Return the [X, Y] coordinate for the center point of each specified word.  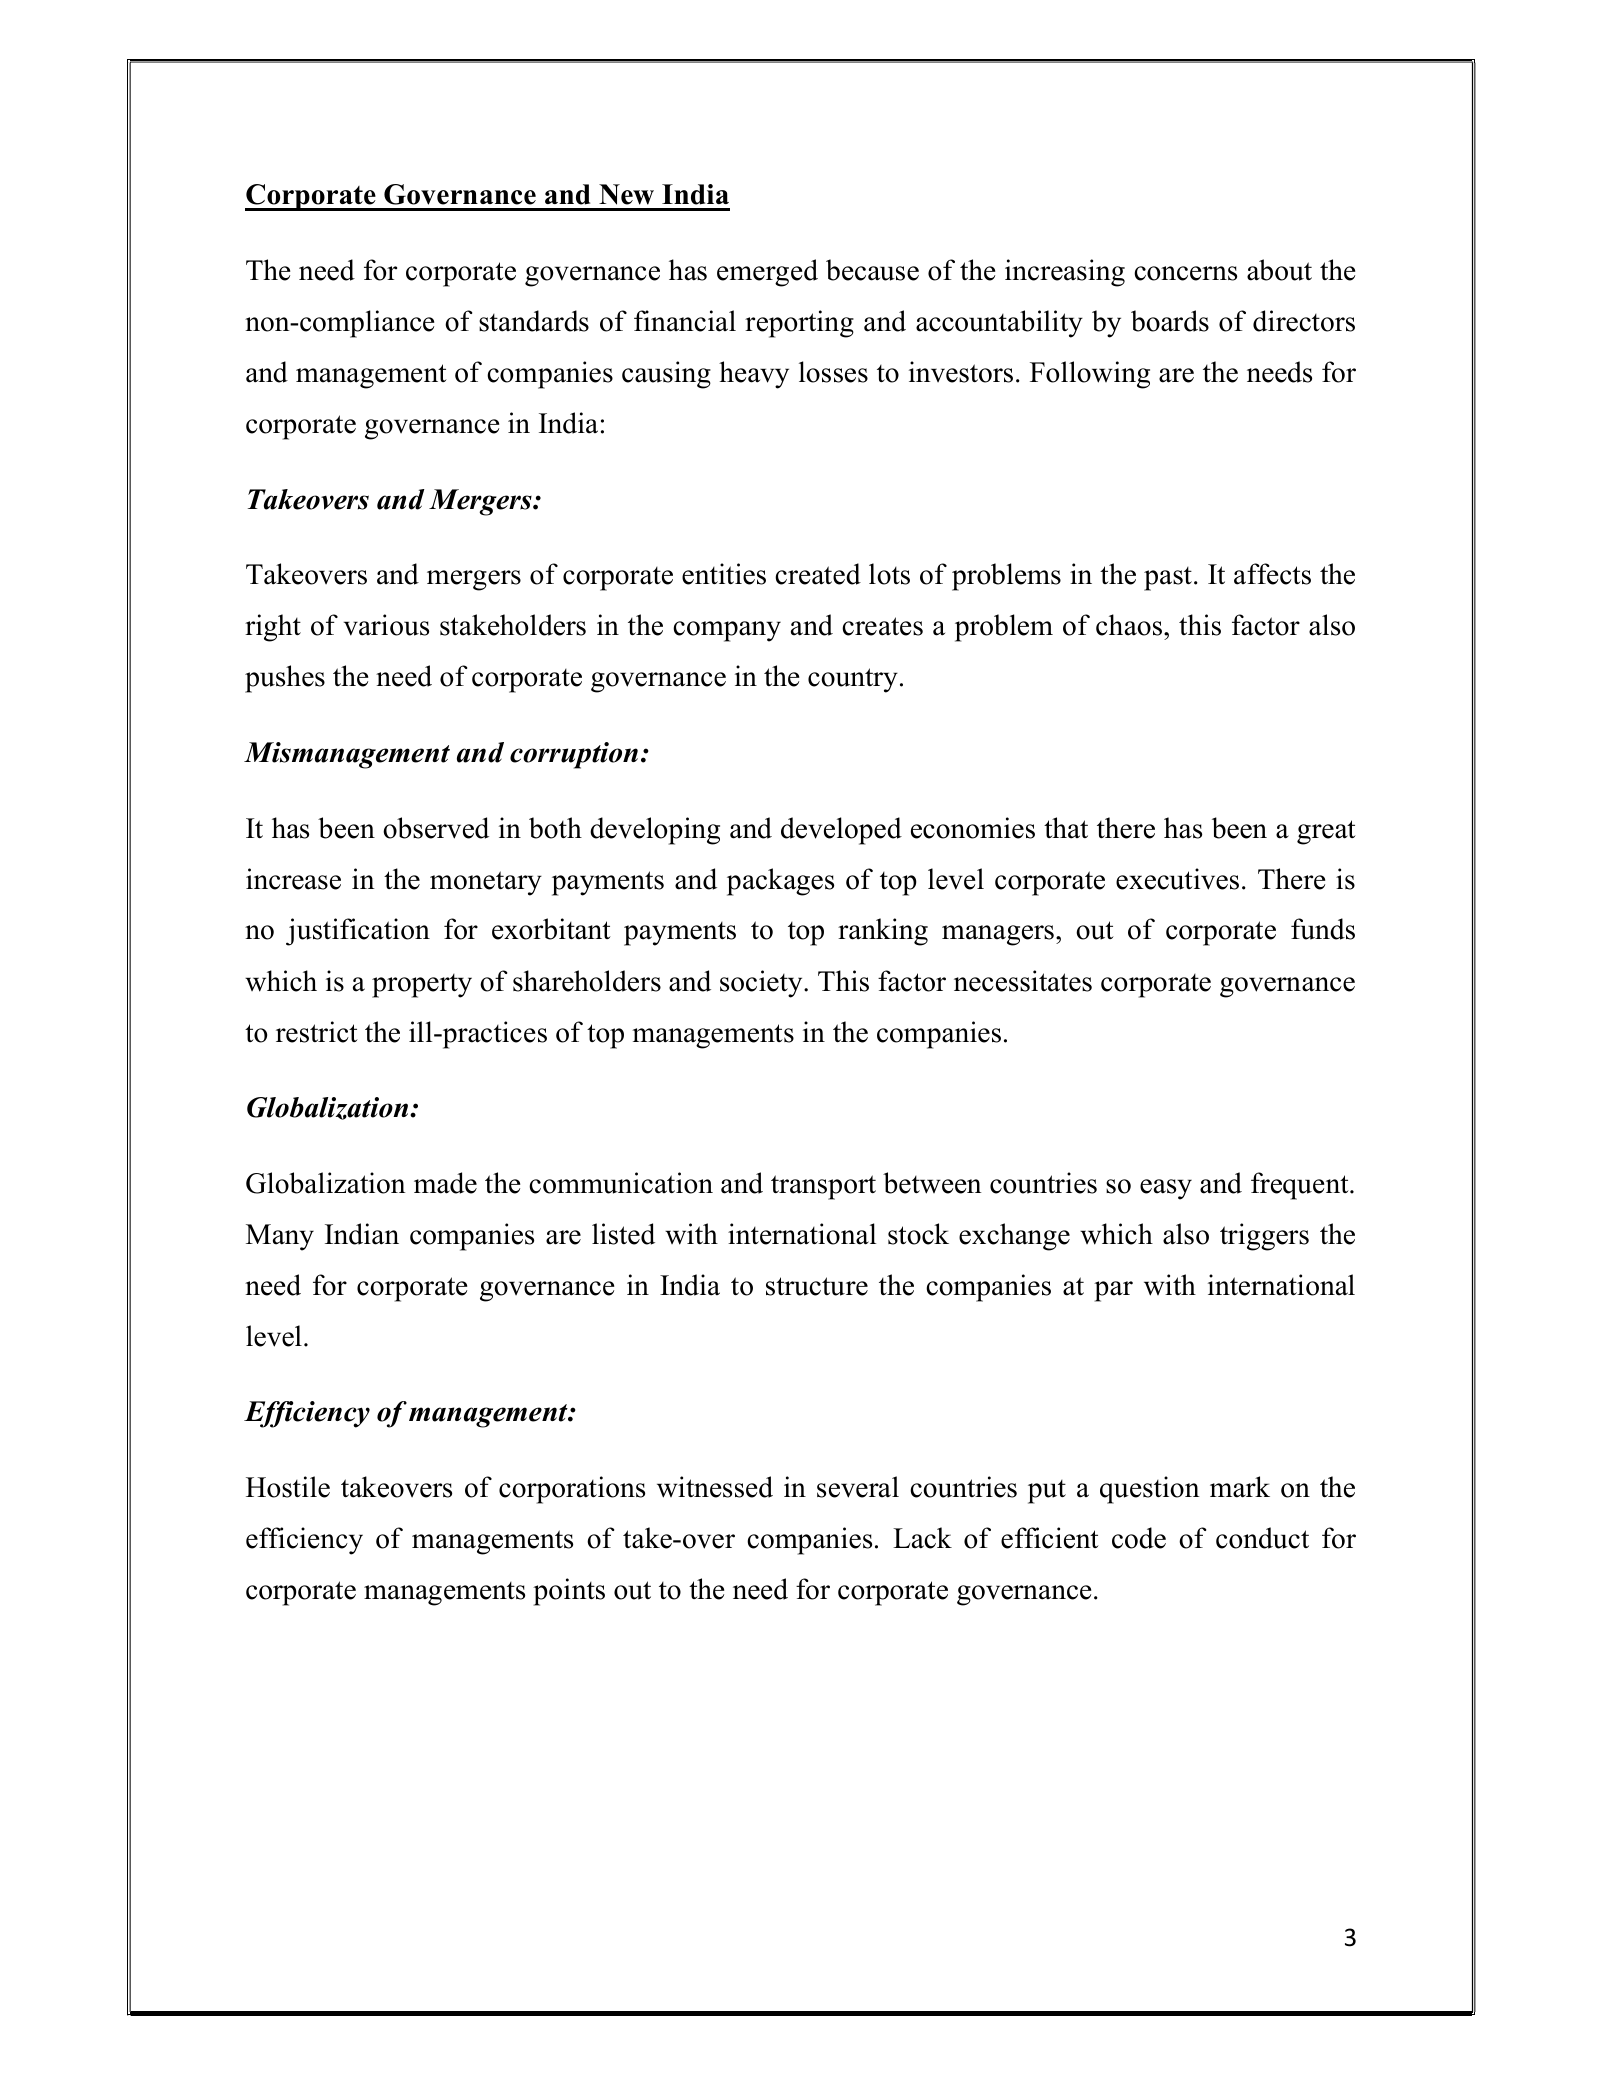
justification [358, 932]
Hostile [288, 1487]
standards [534, 321]
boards [1170, 321]
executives [1177, 879]
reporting [799, 324]
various [386, 625]
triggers [1264, 1237]
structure [817, 1286]
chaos [1130, 625]
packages [780, 882]
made [445, 1183]
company [727, 631]
